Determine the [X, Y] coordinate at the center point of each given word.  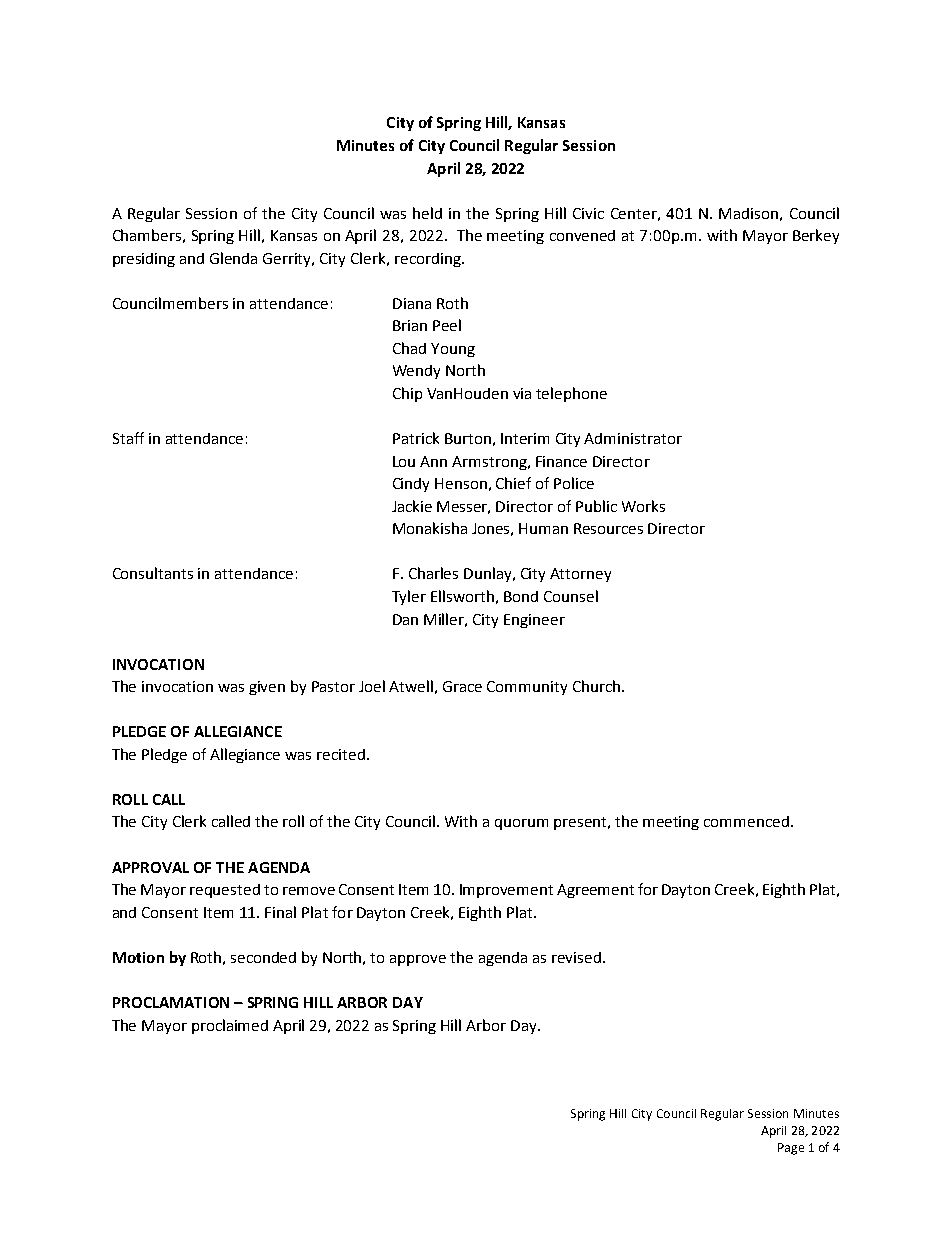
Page [791, 1149]
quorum [521, 824]
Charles [433, 573]
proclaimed [230, 1026]
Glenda [233, 258]
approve [418, 960]
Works [643, 506]
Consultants [153, 573]
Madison [748, 213]
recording [429, 260]
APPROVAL [150, 867]
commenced [746, 821]
